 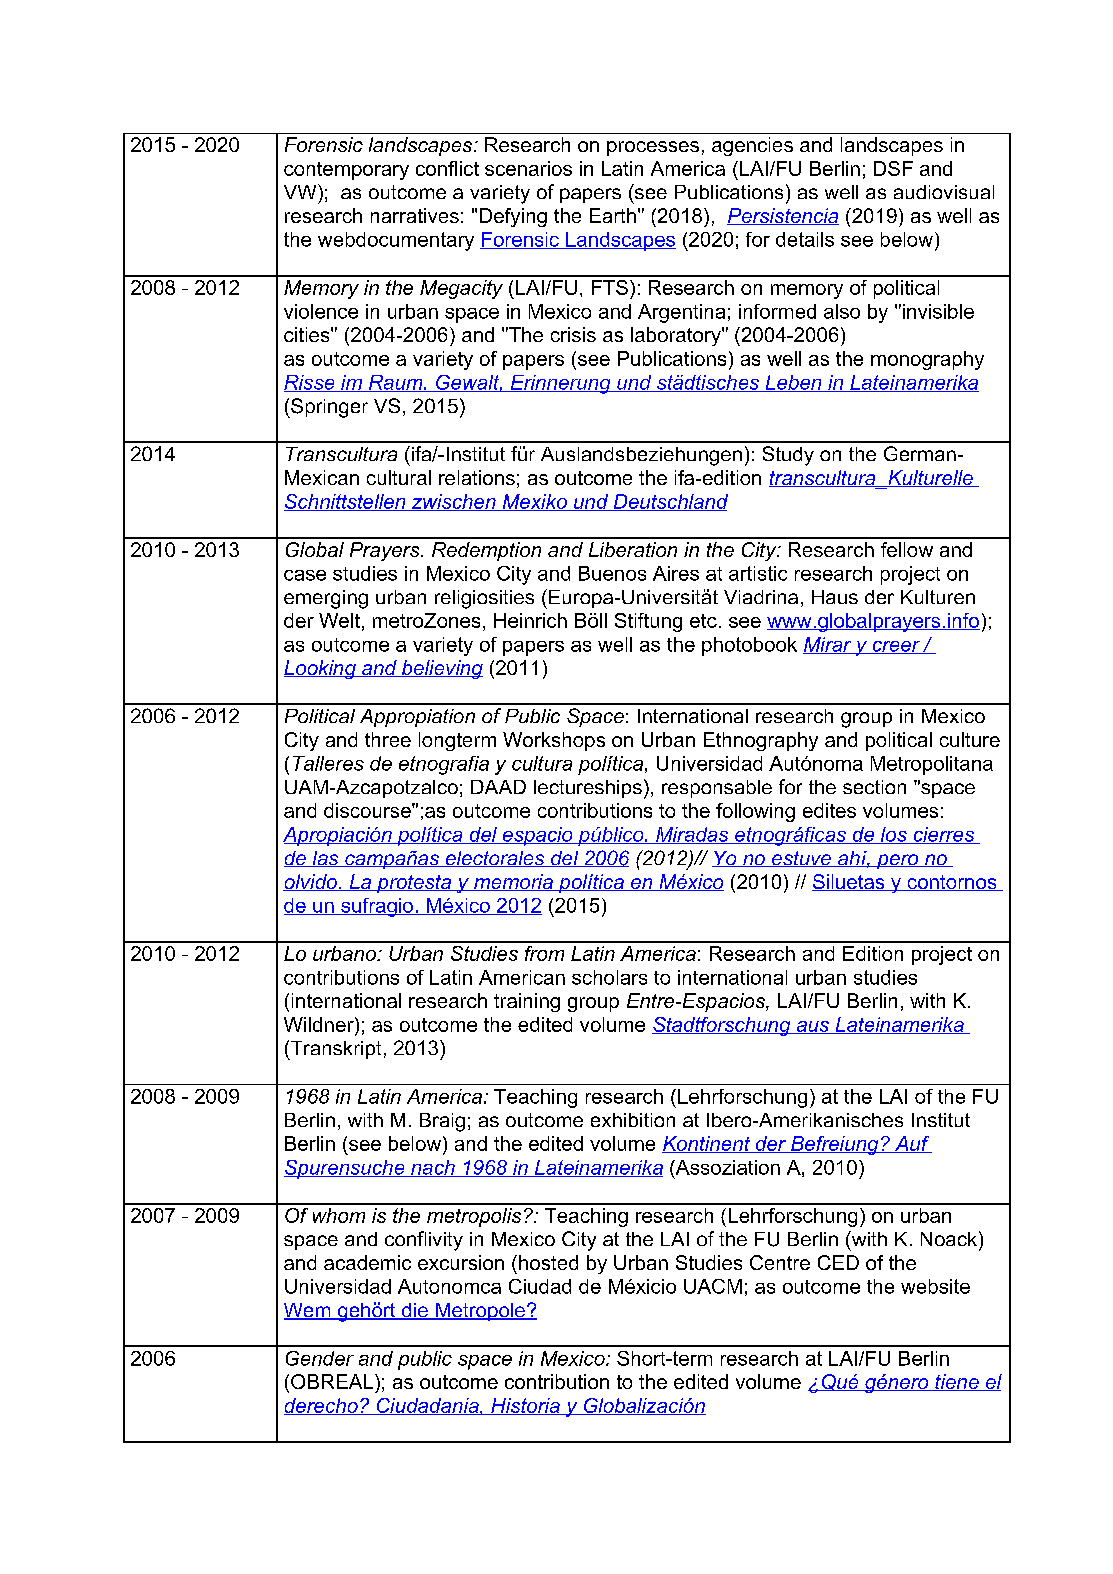 I want to click on DSF, so click(x=893, y=168).
